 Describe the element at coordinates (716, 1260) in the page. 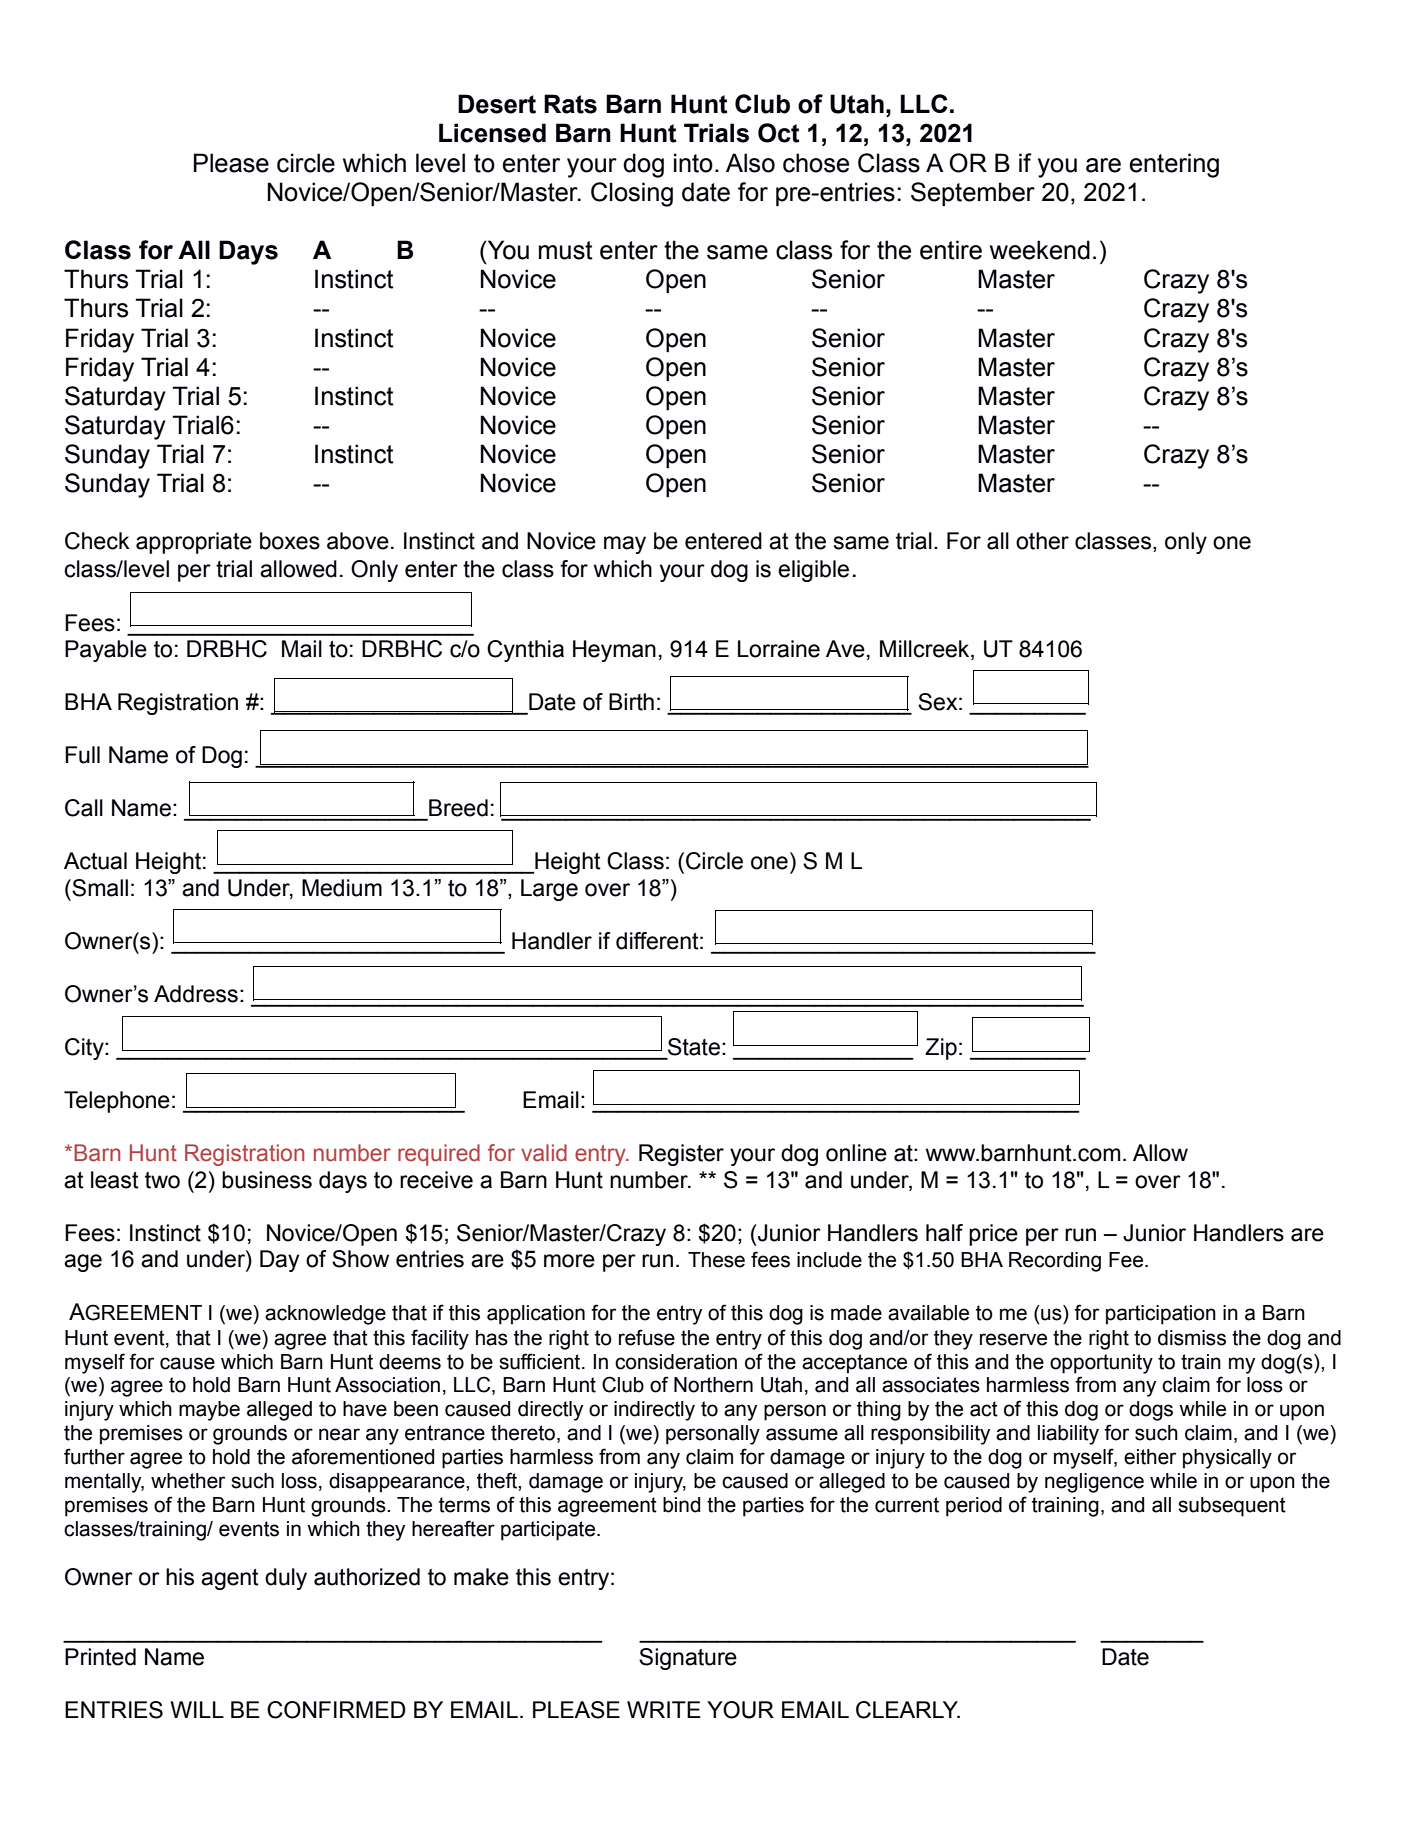

I see `These` at that location.
